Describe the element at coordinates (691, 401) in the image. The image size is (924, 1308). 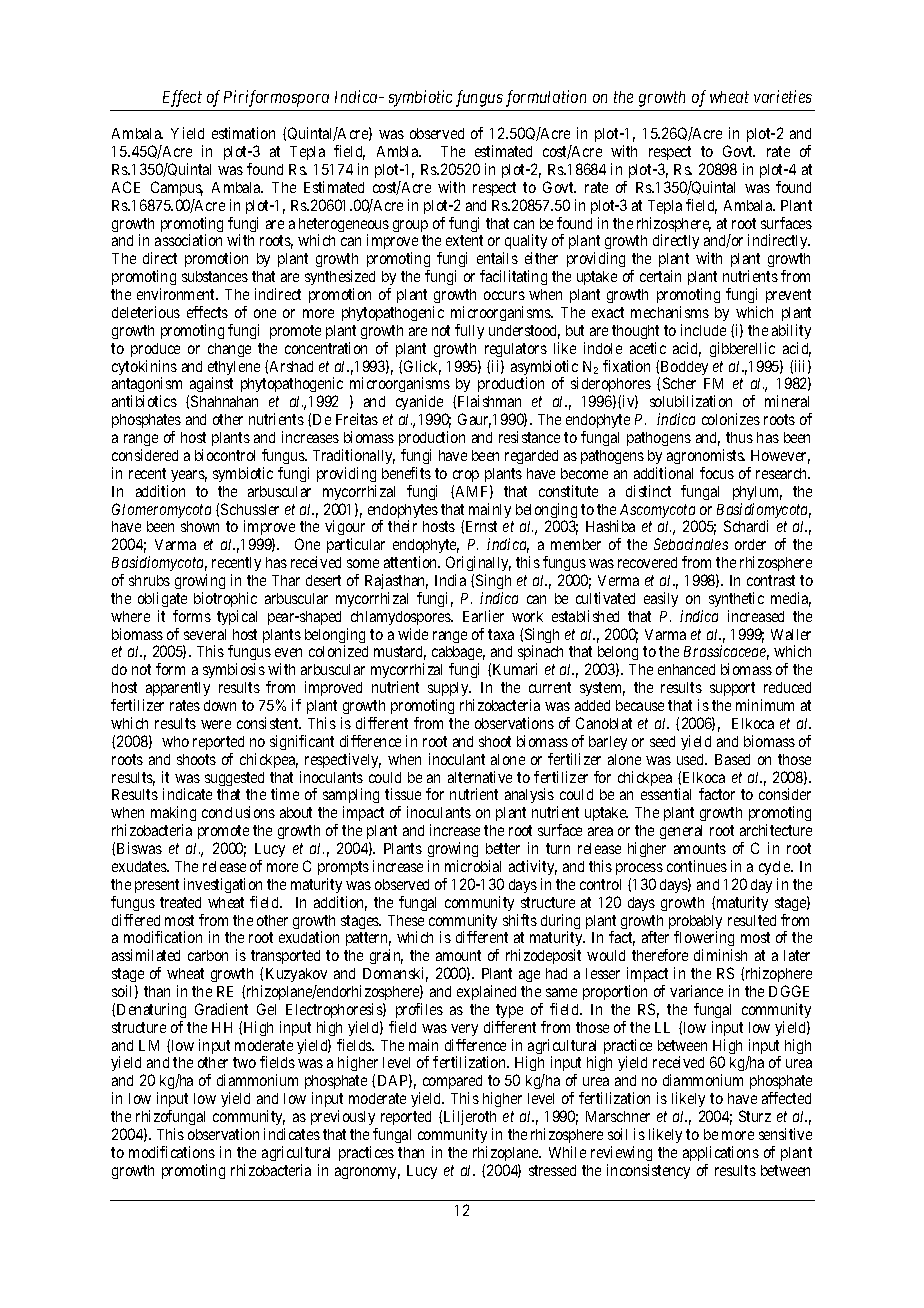
I see `solubilization` at that location.
